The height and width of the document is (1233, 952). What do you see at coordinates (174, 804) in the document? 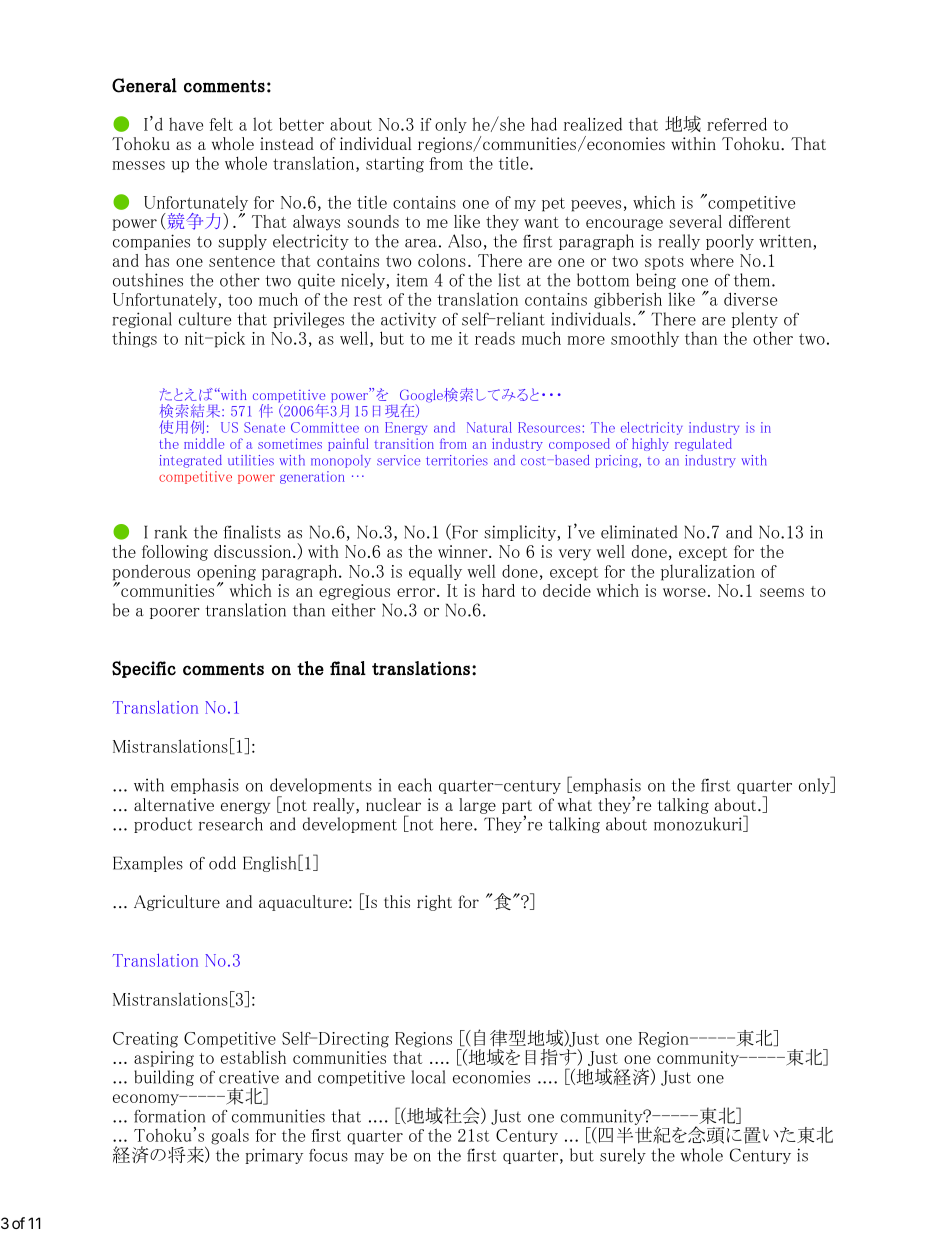
I see `alternative` at bounding box center [174, 804].
